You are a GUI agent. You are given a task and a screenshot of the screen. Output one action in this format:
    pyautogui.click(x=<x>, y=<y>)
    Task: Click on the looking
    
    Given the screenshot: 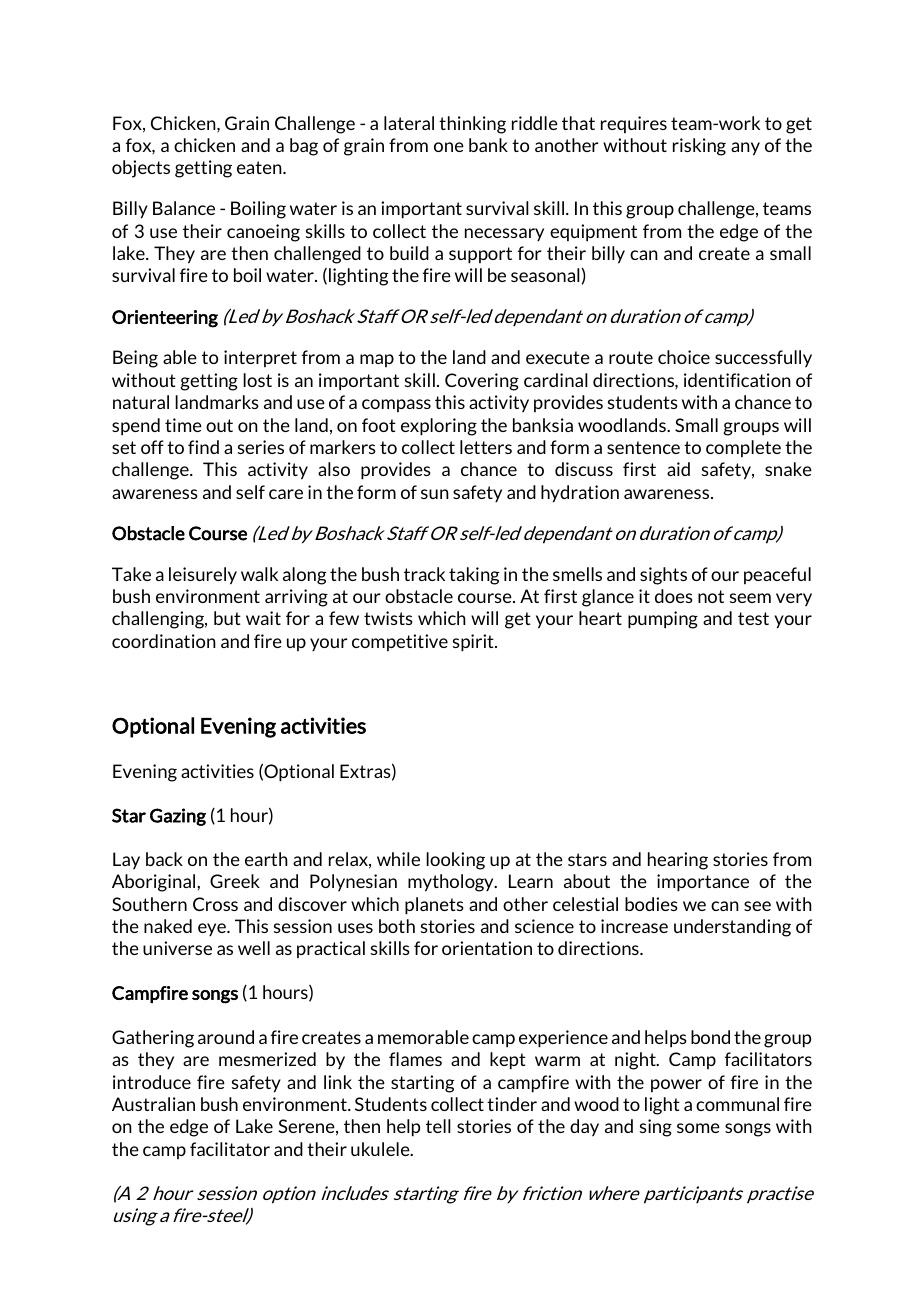 What is the action you would take?
    pyautogui.click(x=455, y=861)
